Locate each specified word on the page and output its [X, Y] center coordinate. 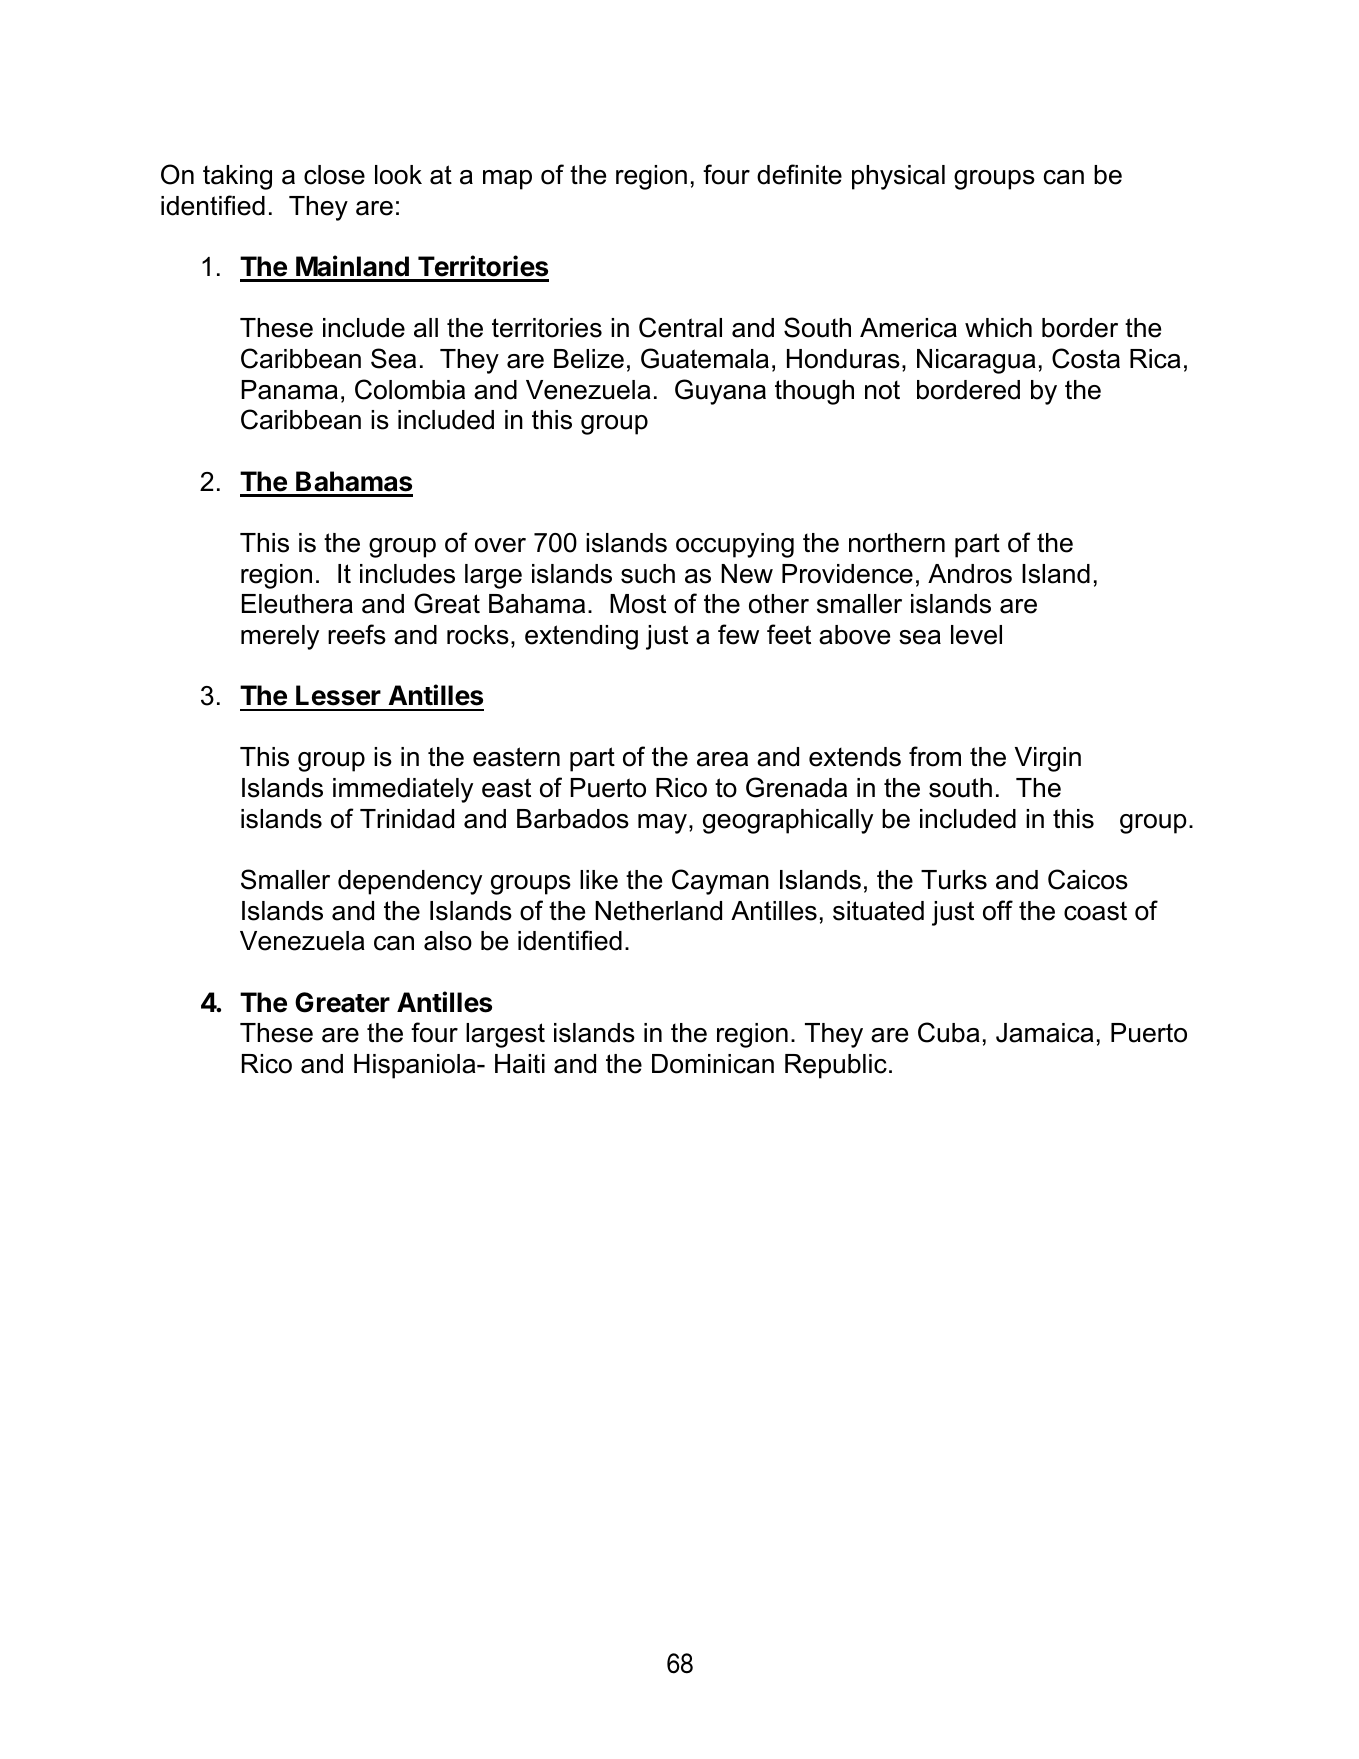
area [722, 759]
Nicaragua [976, 361]
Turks [954, 880]
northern [897, 543]
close [334, 175]
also [448, 941]
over [500, 545]
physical [898, 177]
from [935, 756]
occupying [735, 545]
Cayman [720, 882]
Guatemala [705, 358]
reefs [357, 634]
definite [799, 174]
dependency [410, 882]
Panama [289, 390]
